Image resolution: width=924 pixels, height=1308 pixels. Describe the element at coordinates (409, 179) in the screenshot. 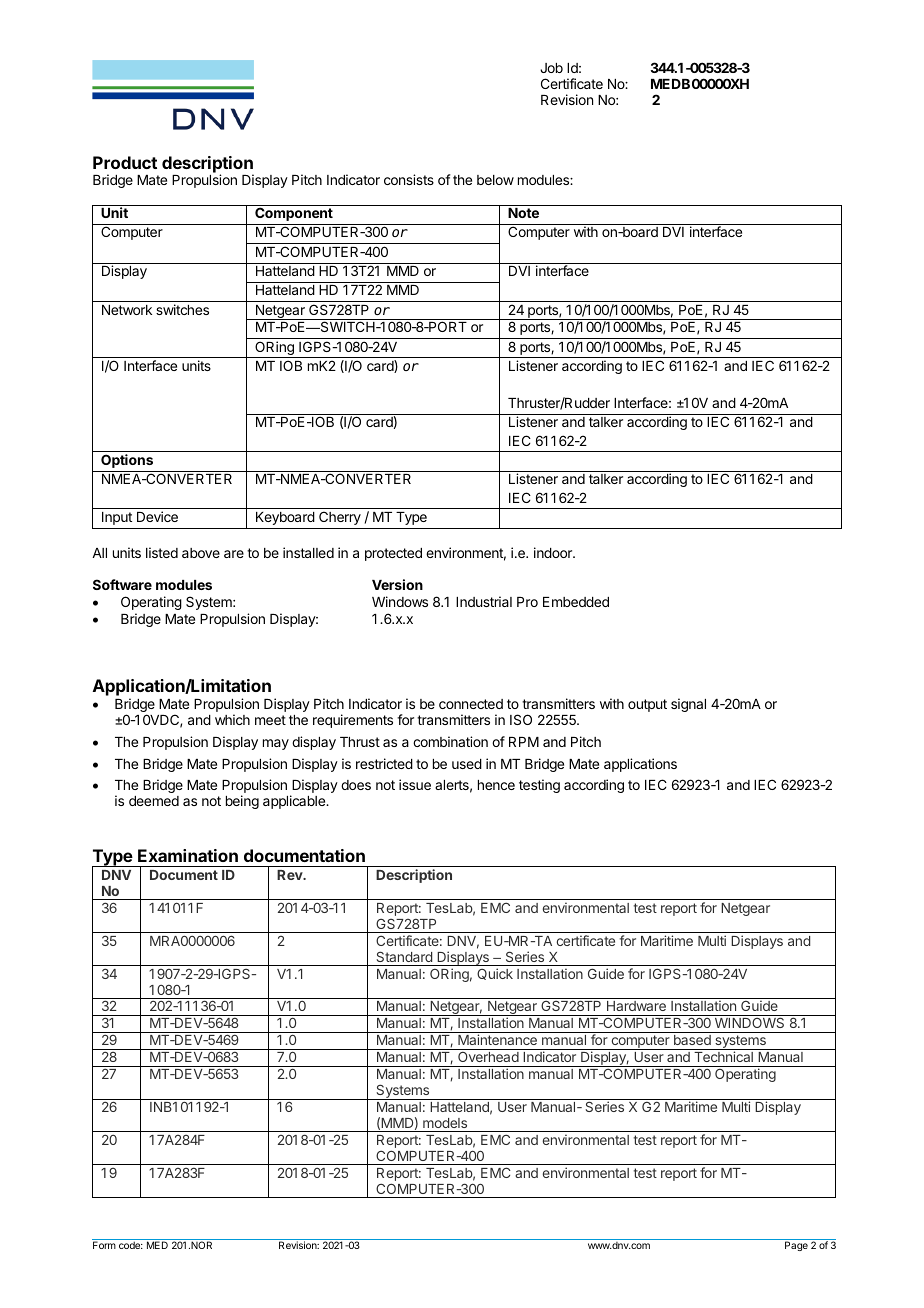

I see `consists` at that location.
